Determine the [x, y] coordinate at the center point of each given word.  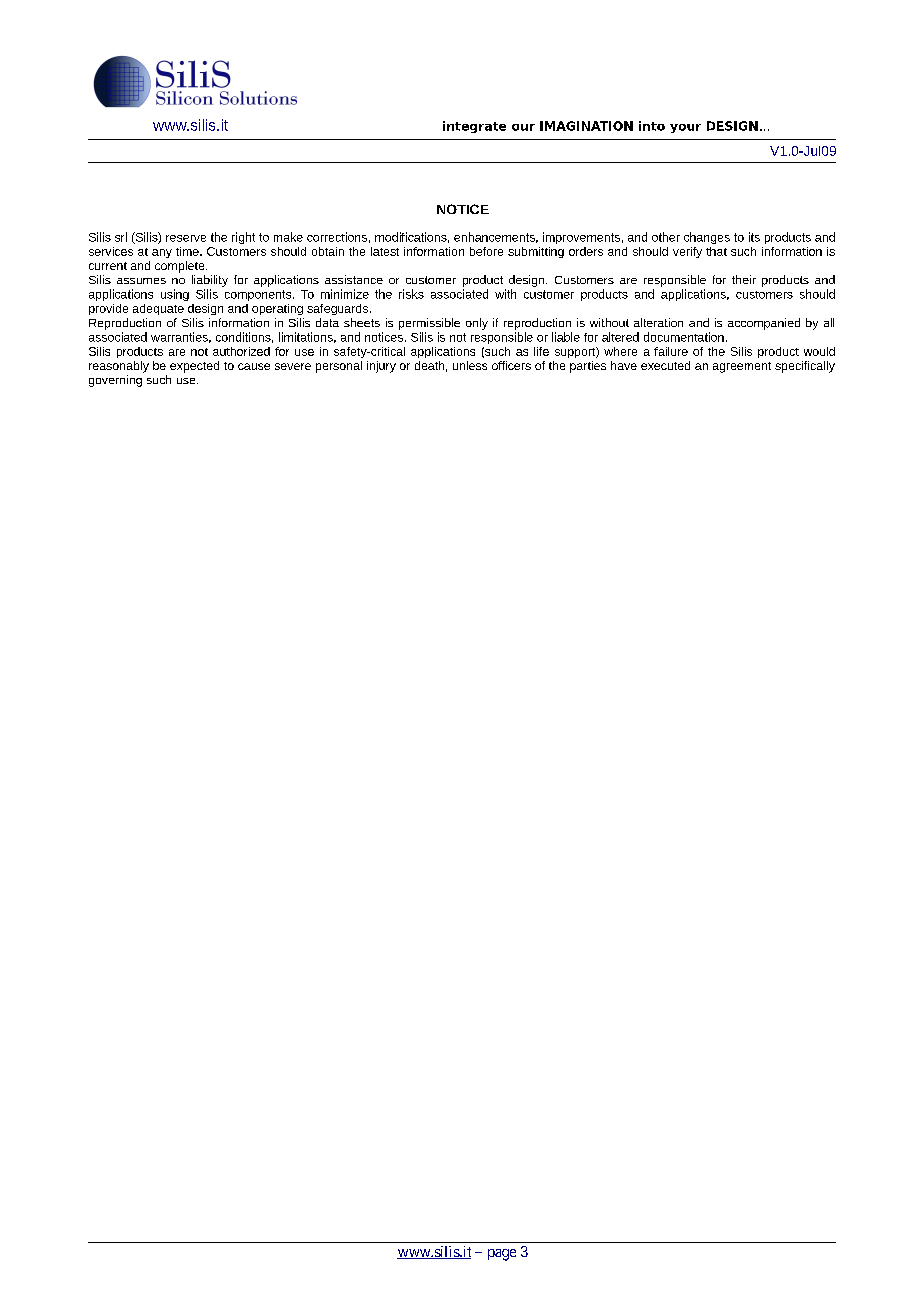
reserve [186, 238]
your [685, 128]
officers [511, 365]
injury [381, 367]
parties [588, 367]
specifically [805, 367]
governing [115, 381]
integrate [474, 127]
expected [194, 367]
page [502, 1255]
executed [665, 365]
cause [254, 366]
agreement [742, 367]
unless [470, 365]
